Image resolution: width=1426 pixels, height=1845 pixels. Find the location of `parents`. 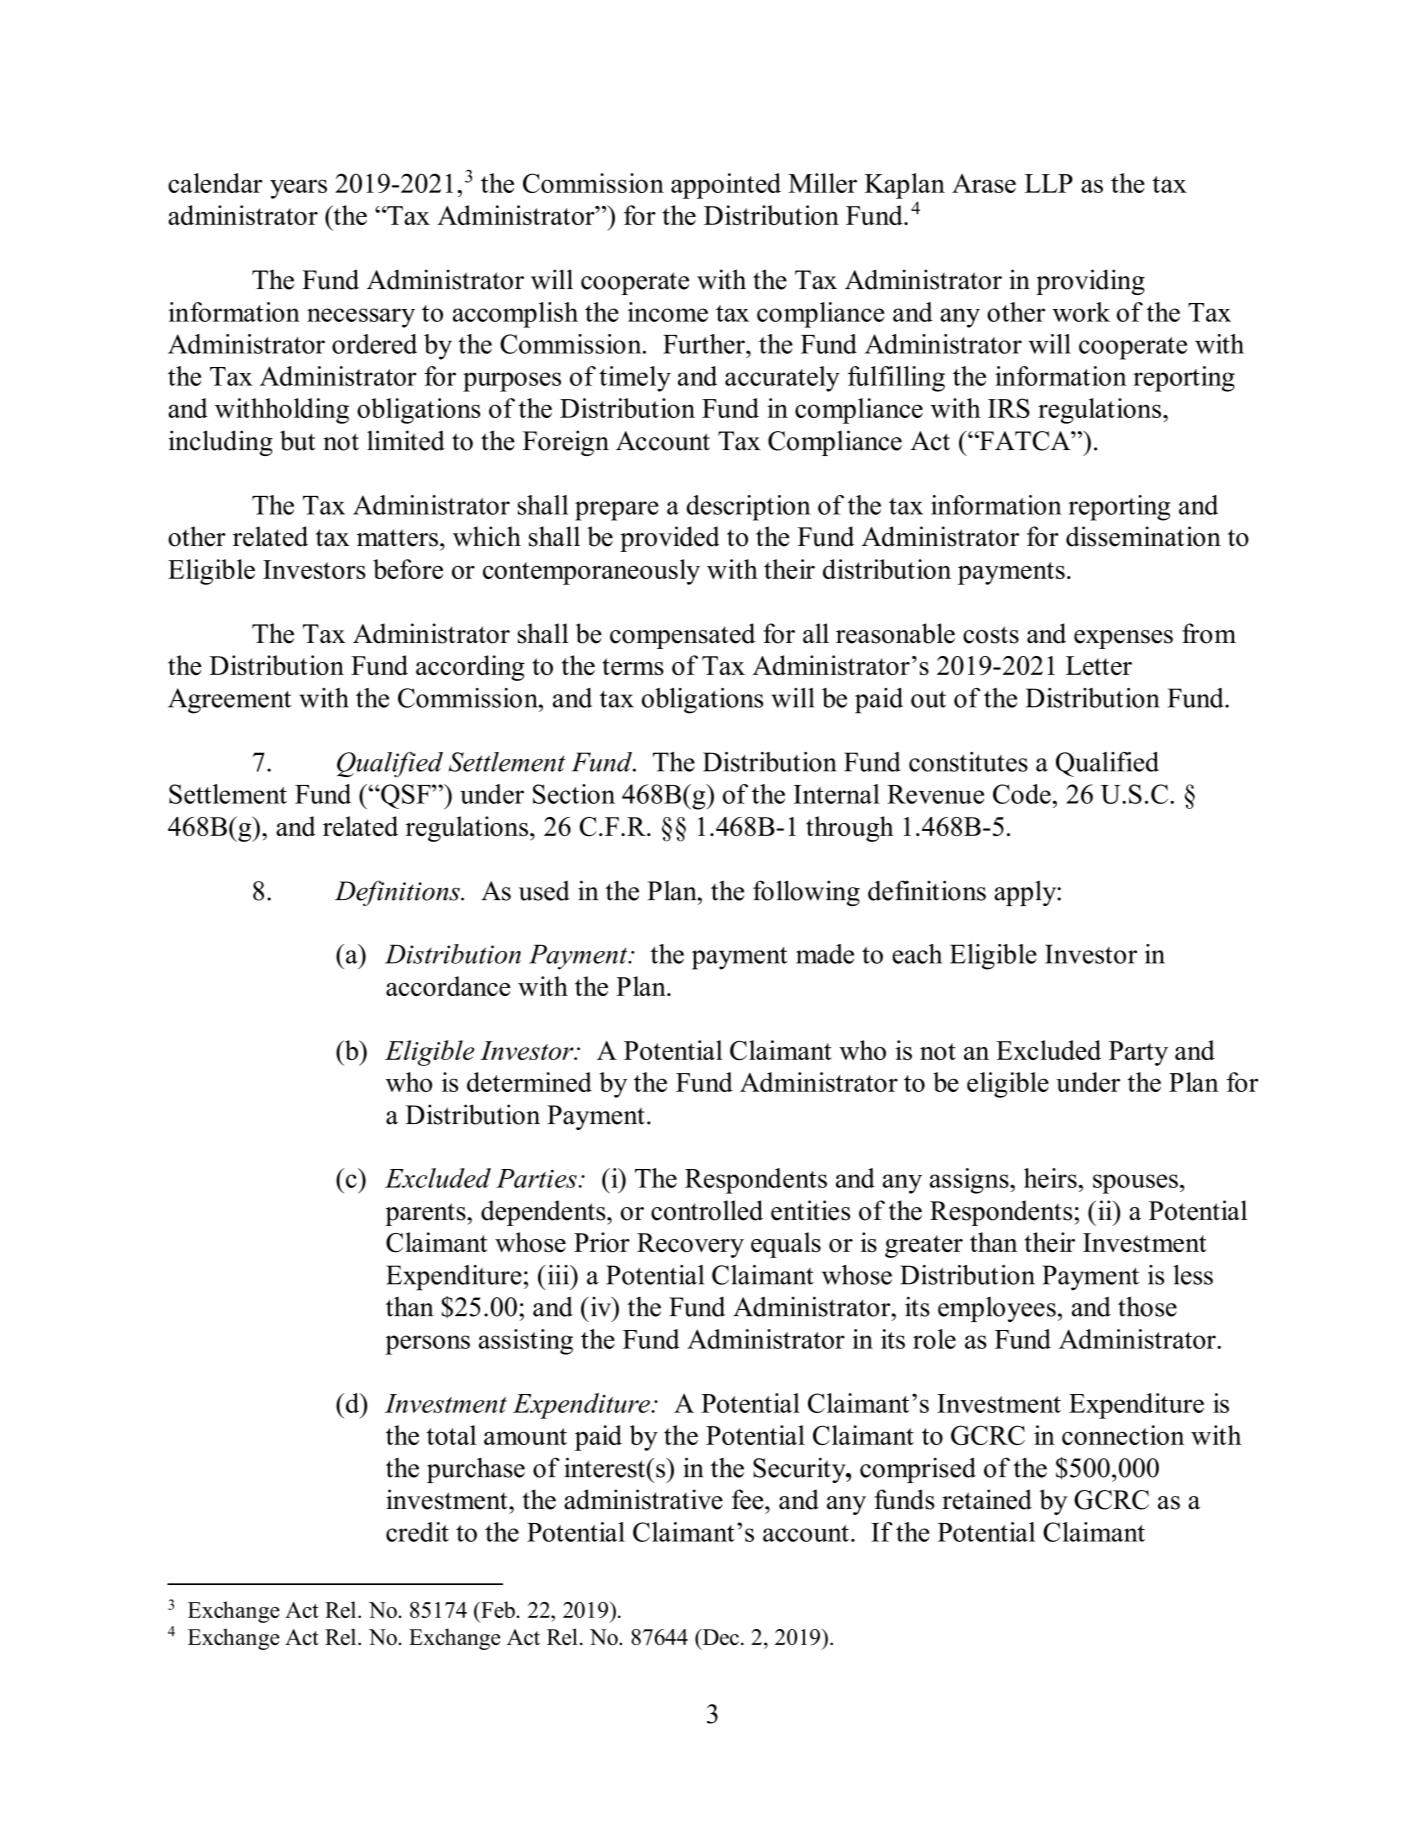

parents is located at coordinates (426, 1214).
